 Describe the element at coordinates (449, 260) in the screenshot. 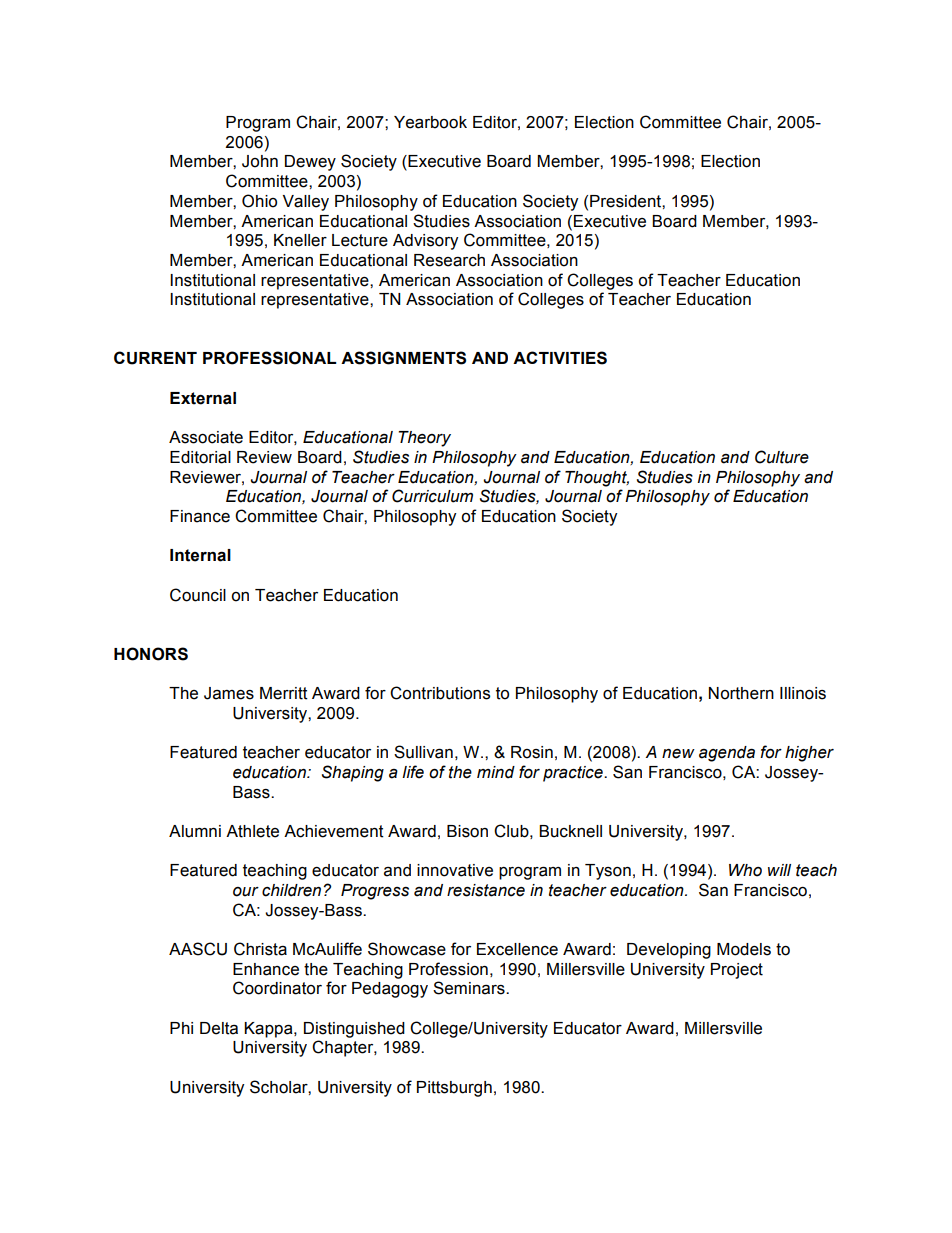

I see `Research` at that location.
